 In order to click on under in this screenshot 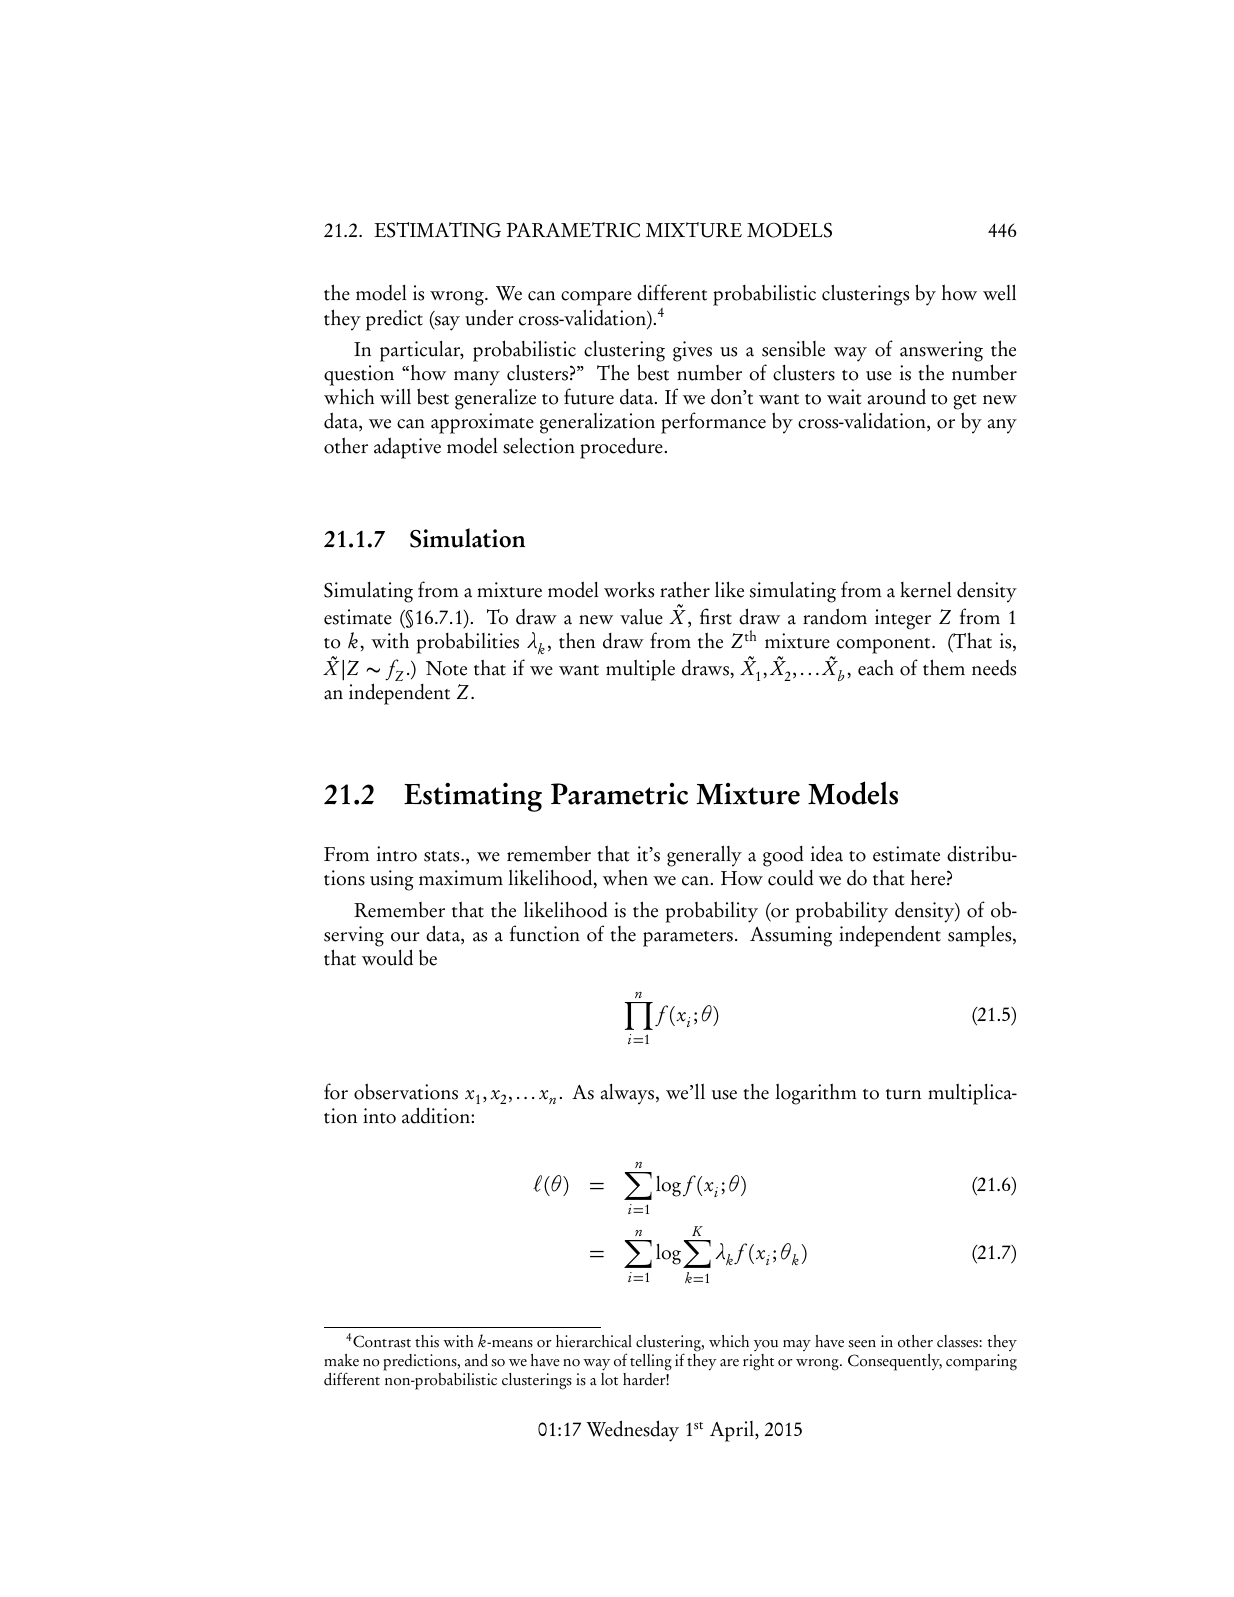, I will do `click(489, 317)`.
